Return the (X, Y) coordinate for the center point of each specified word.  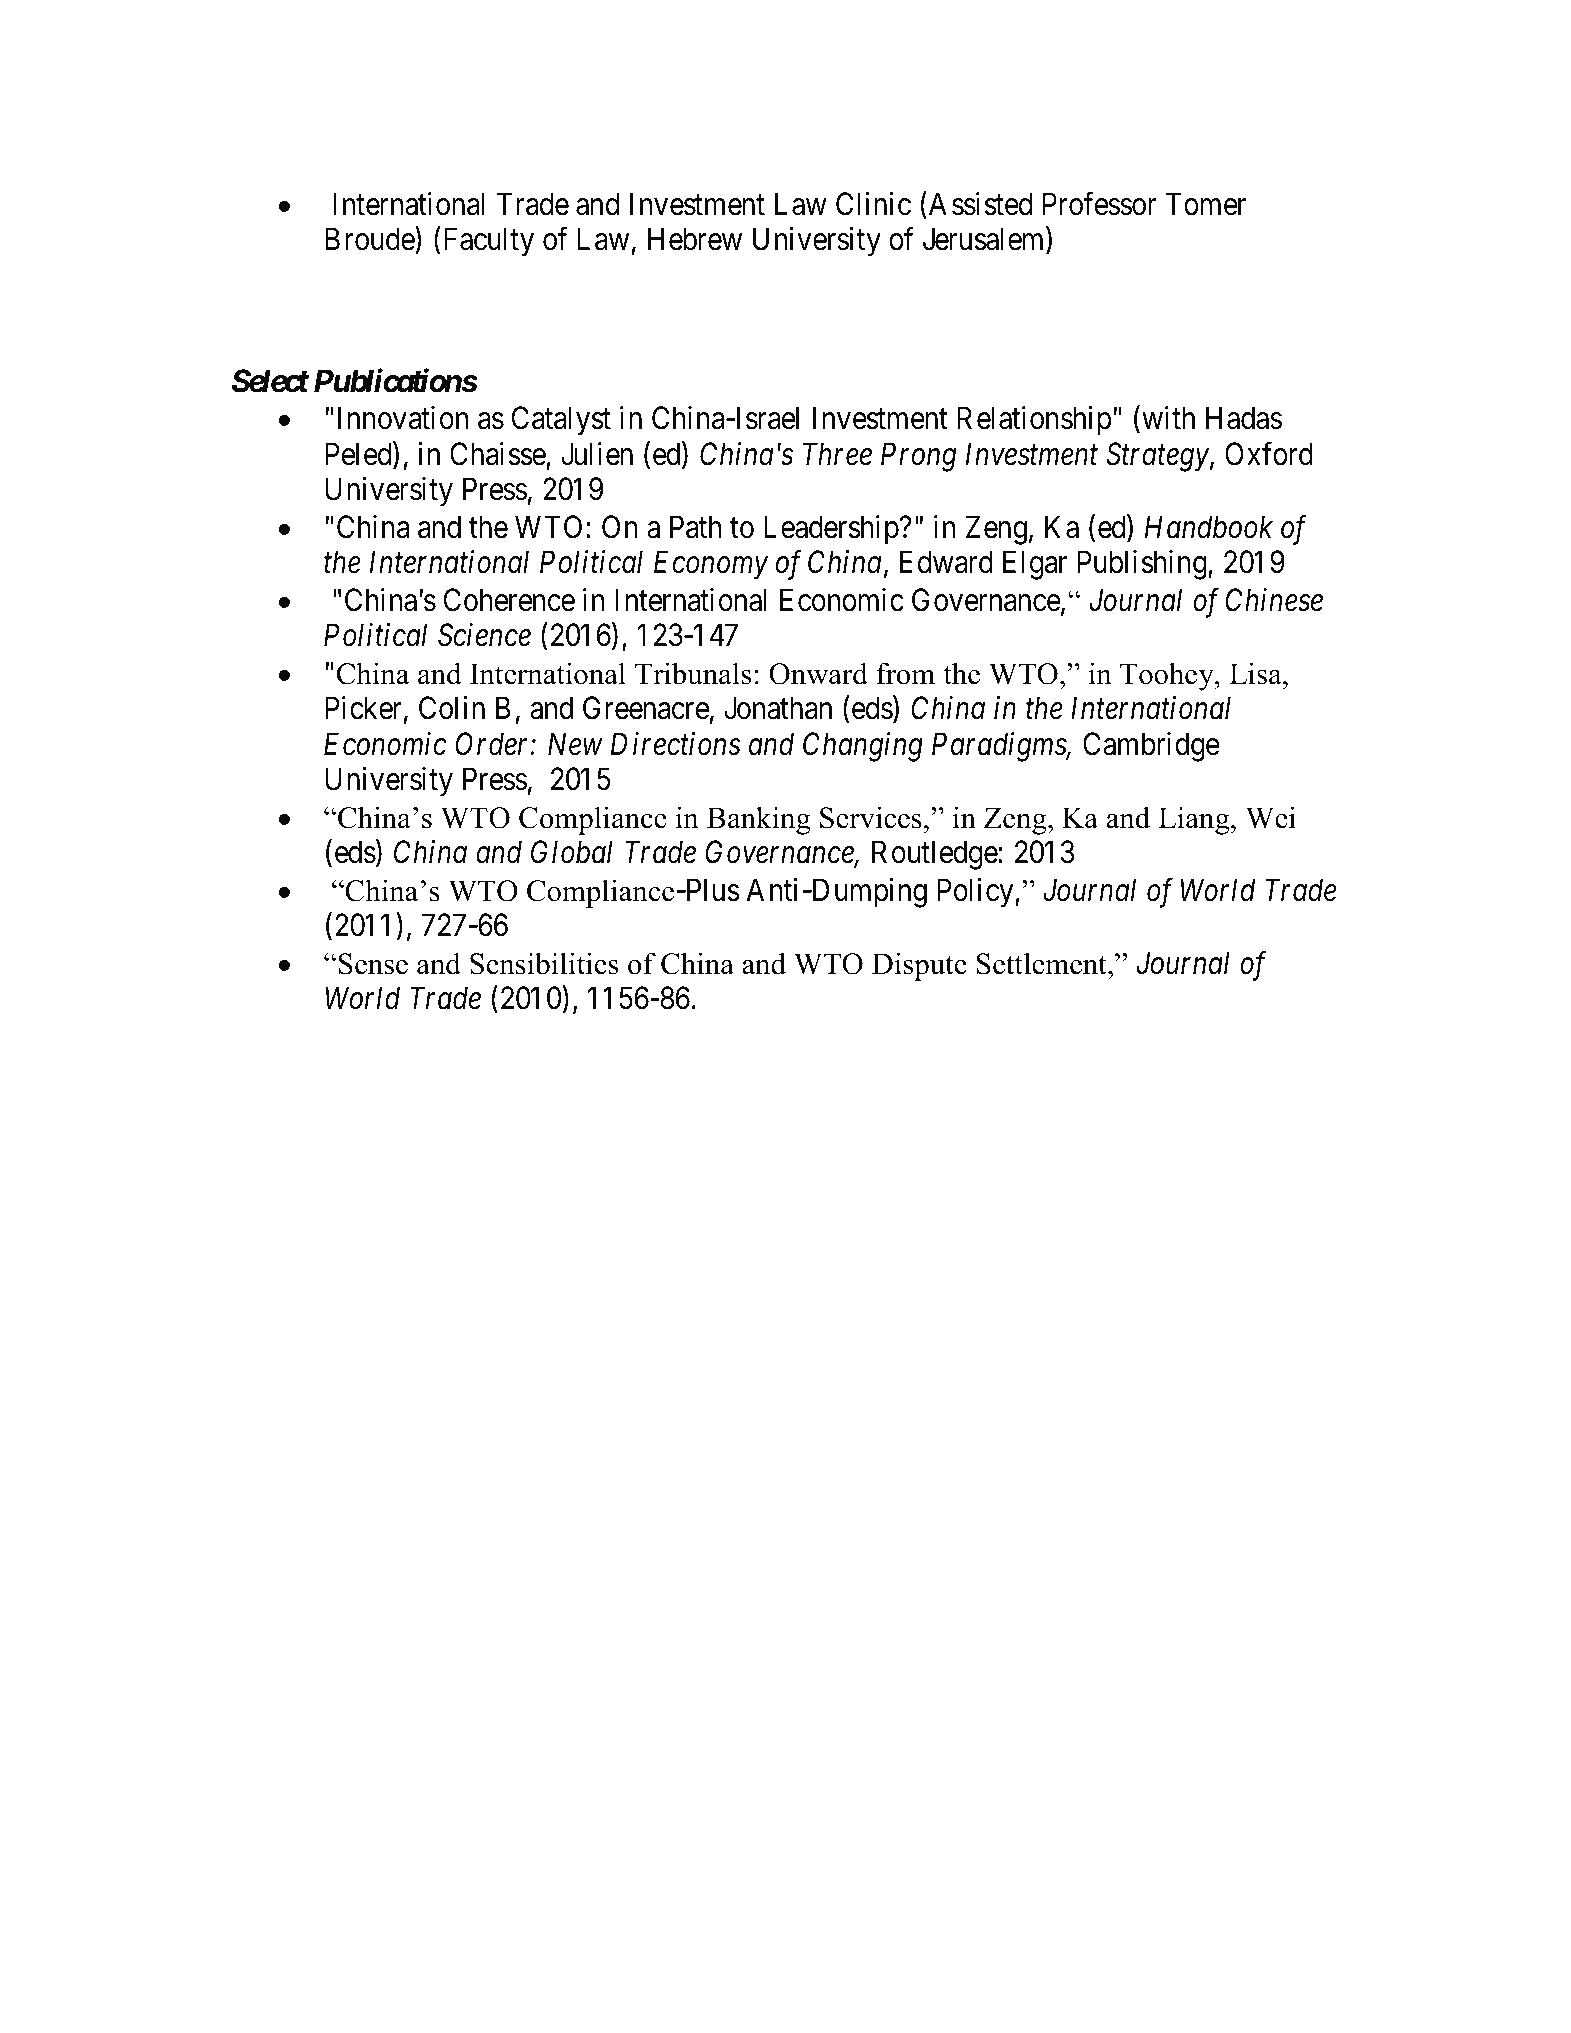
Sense (373, 964)
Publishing (1143, 565)
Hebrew (695, 239)
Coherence (509, 600)
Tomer (1206, 204)
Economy (711, 565)
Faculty (489, 242)
